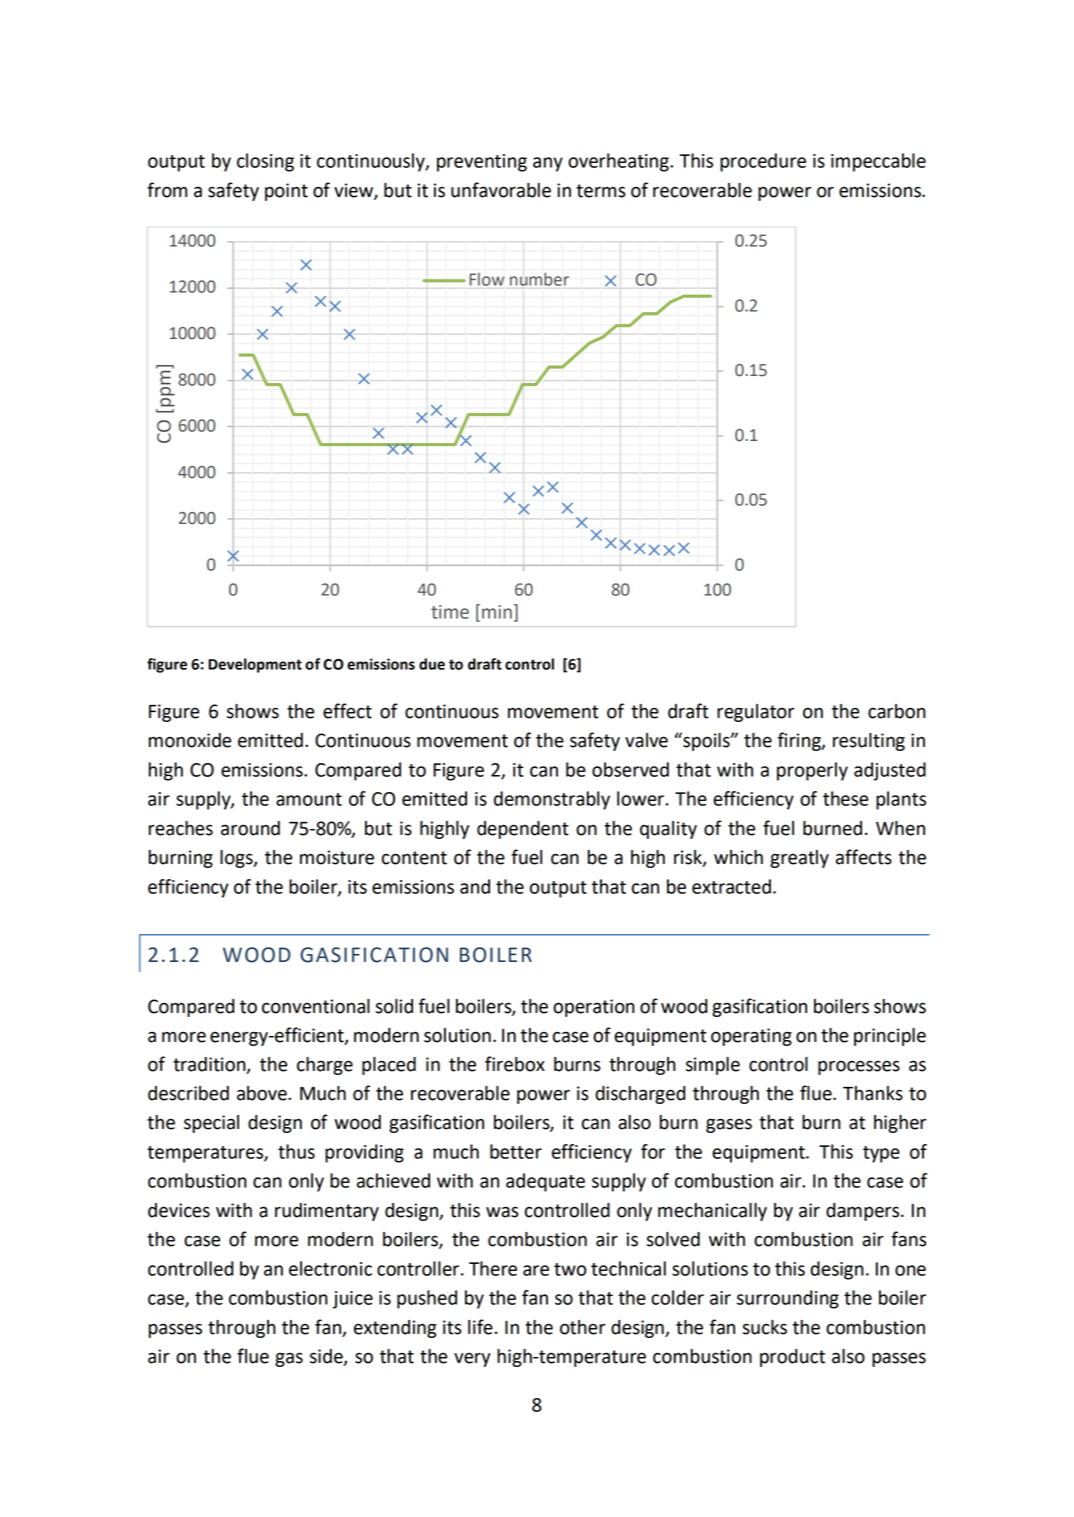 The image size is (1074, 1517). I want to click on impeccable, so click(878, 162).
